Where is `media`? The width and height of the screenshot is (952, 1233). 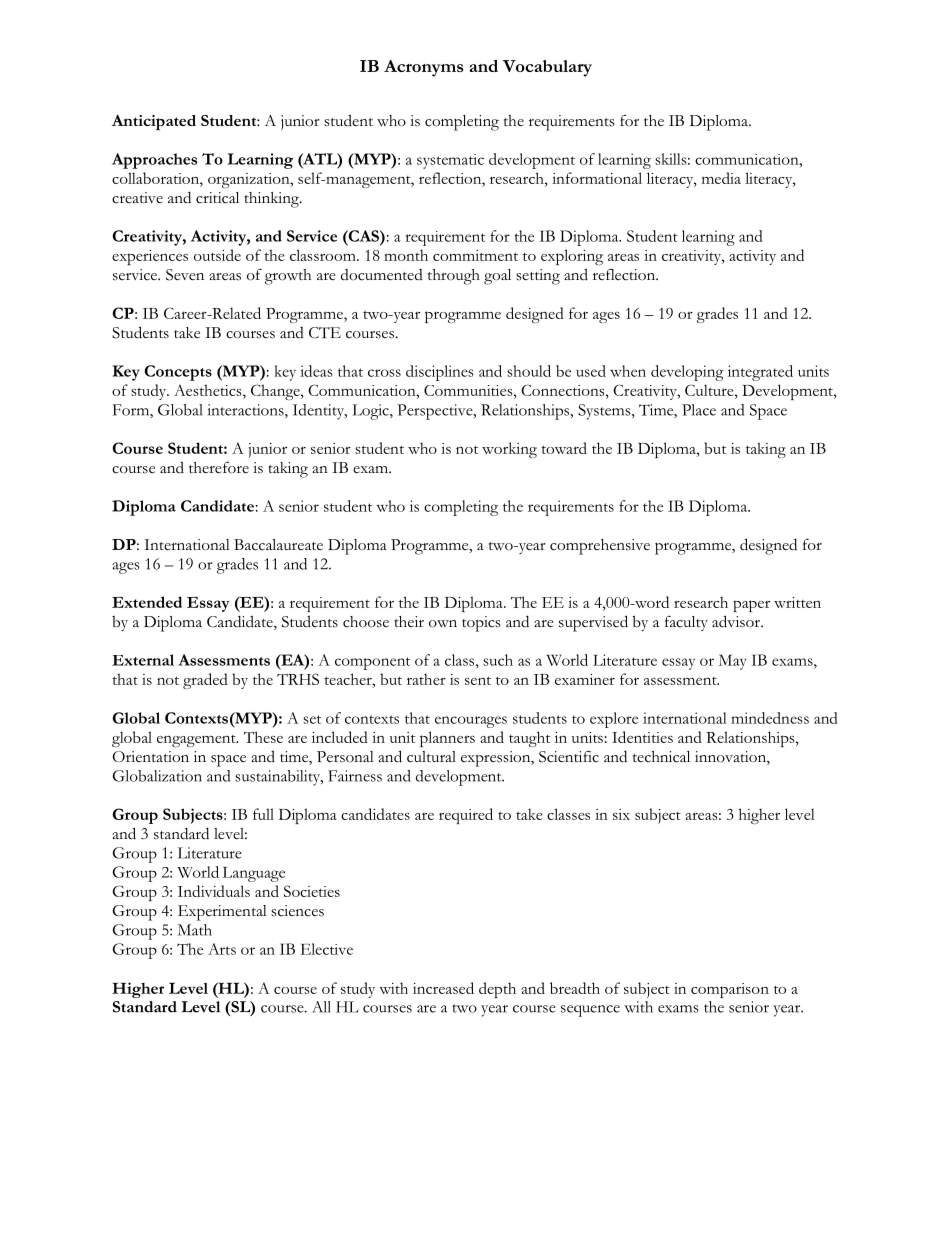 media is located at coordinates (721, 178).
